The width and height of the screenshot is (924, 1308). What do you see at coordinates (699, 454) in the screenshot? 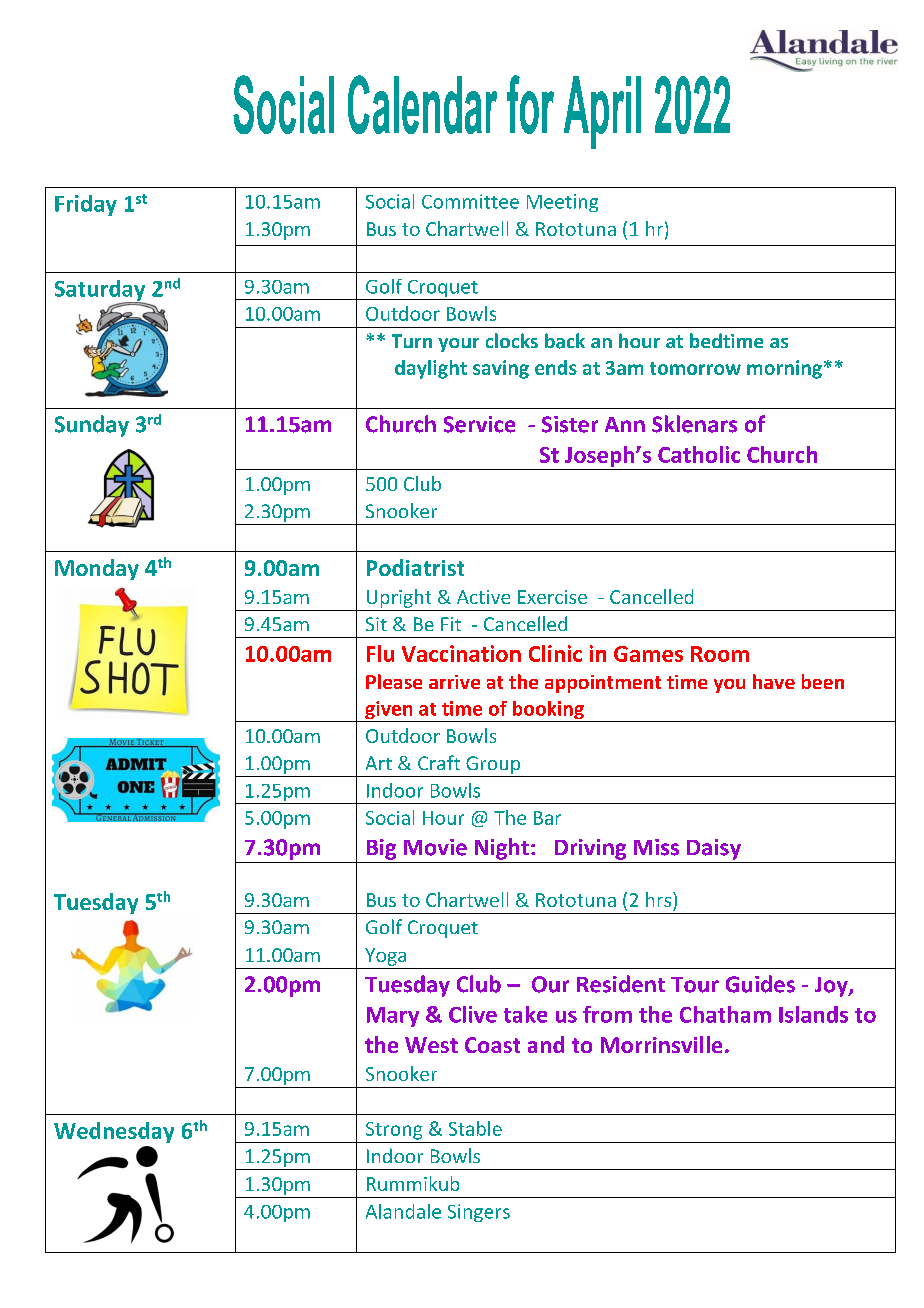
I see `Catholic` at bounding box center [699, 454].
